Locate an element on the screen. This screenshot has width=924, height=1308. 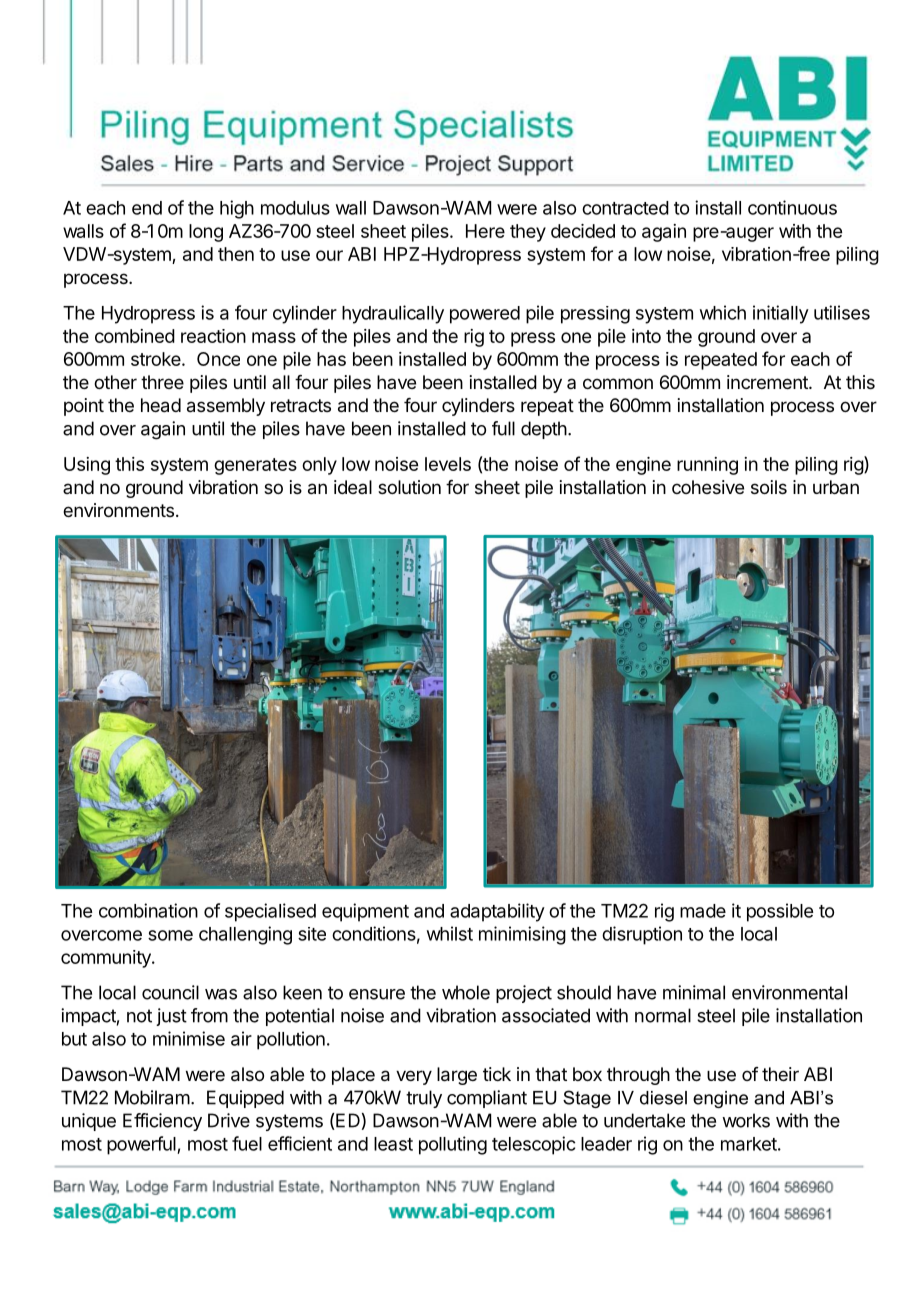
soils is located at coordinates (769, 487).
